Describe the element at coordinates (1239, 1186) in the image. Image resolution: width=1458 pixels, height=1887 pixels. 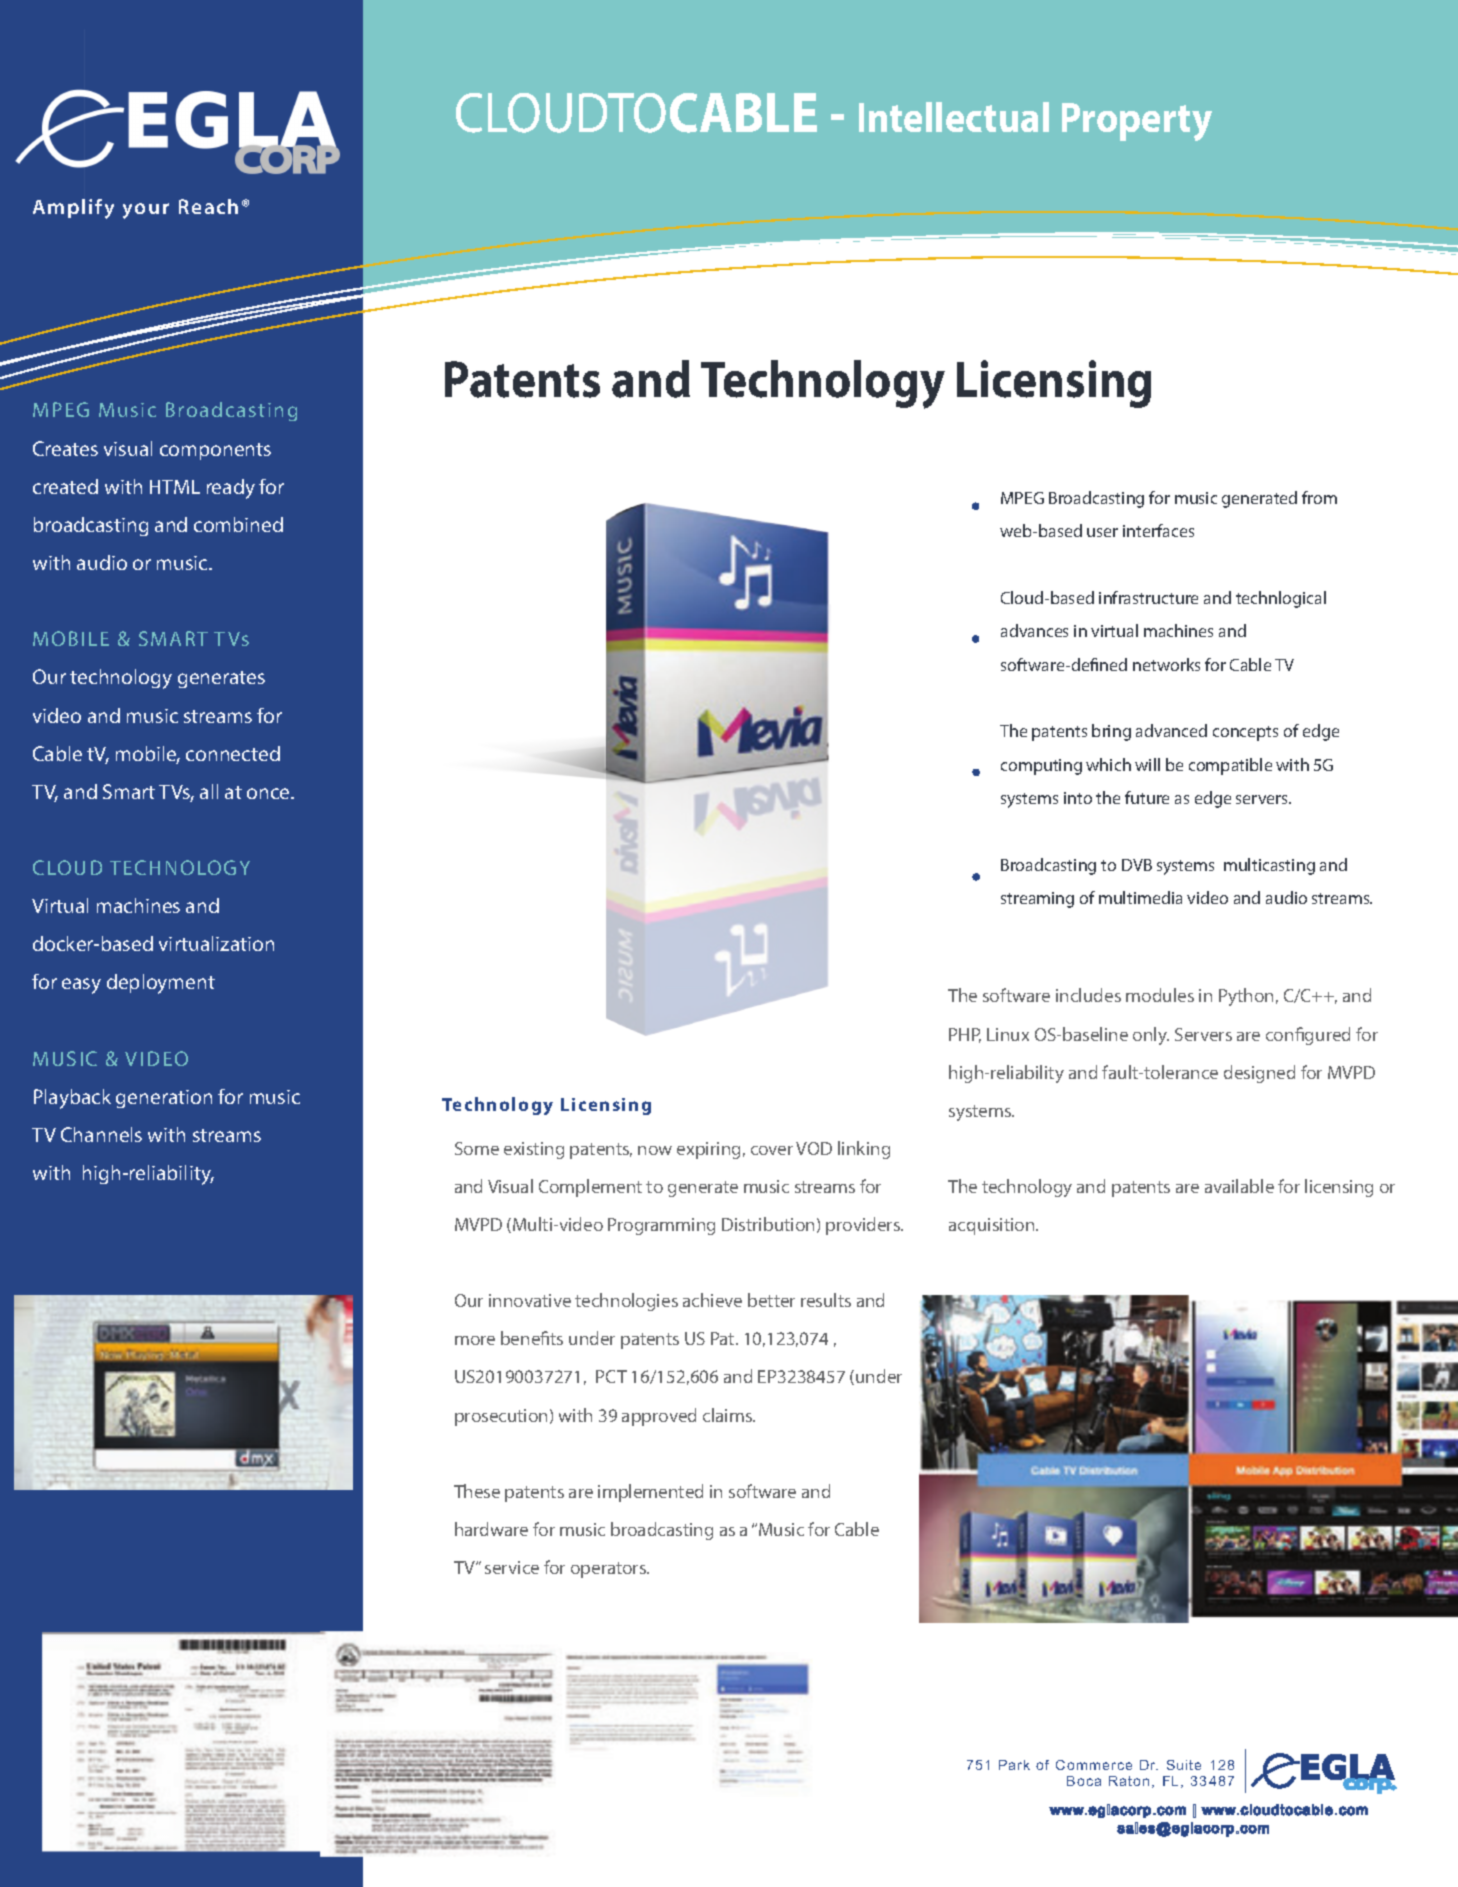
I see `available` at that location.
